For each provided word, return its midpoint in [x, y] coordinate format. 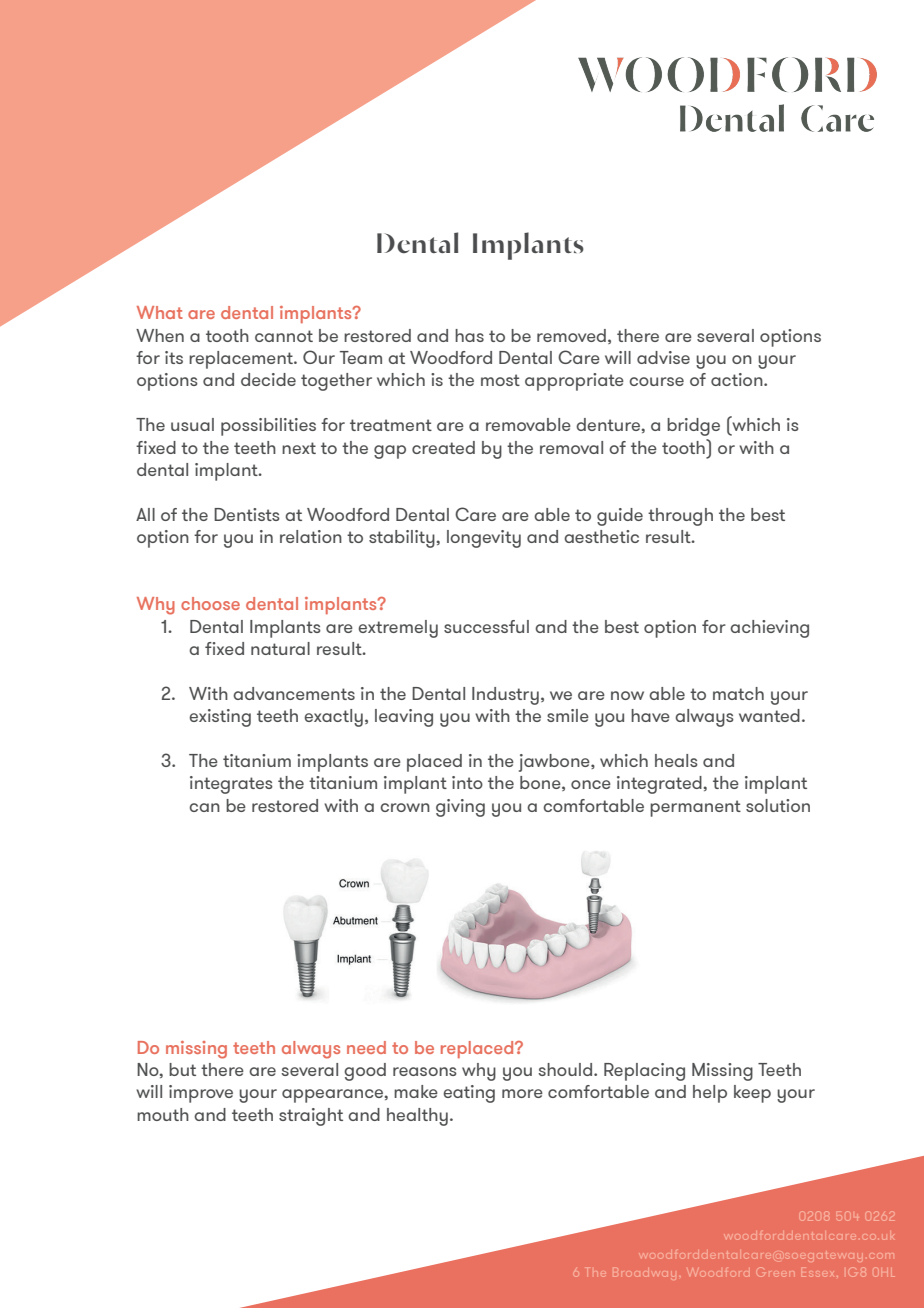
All [145, 514]
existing [220, 718]
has [469, 335]
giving [460, 808]
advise [663, 357]
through [680, 517]
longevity [484, 539]
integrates [231, 785]
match [738, 693]
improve [201, 1094]
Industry [505, 696]
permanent [695, 808]
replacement [242, 360]
